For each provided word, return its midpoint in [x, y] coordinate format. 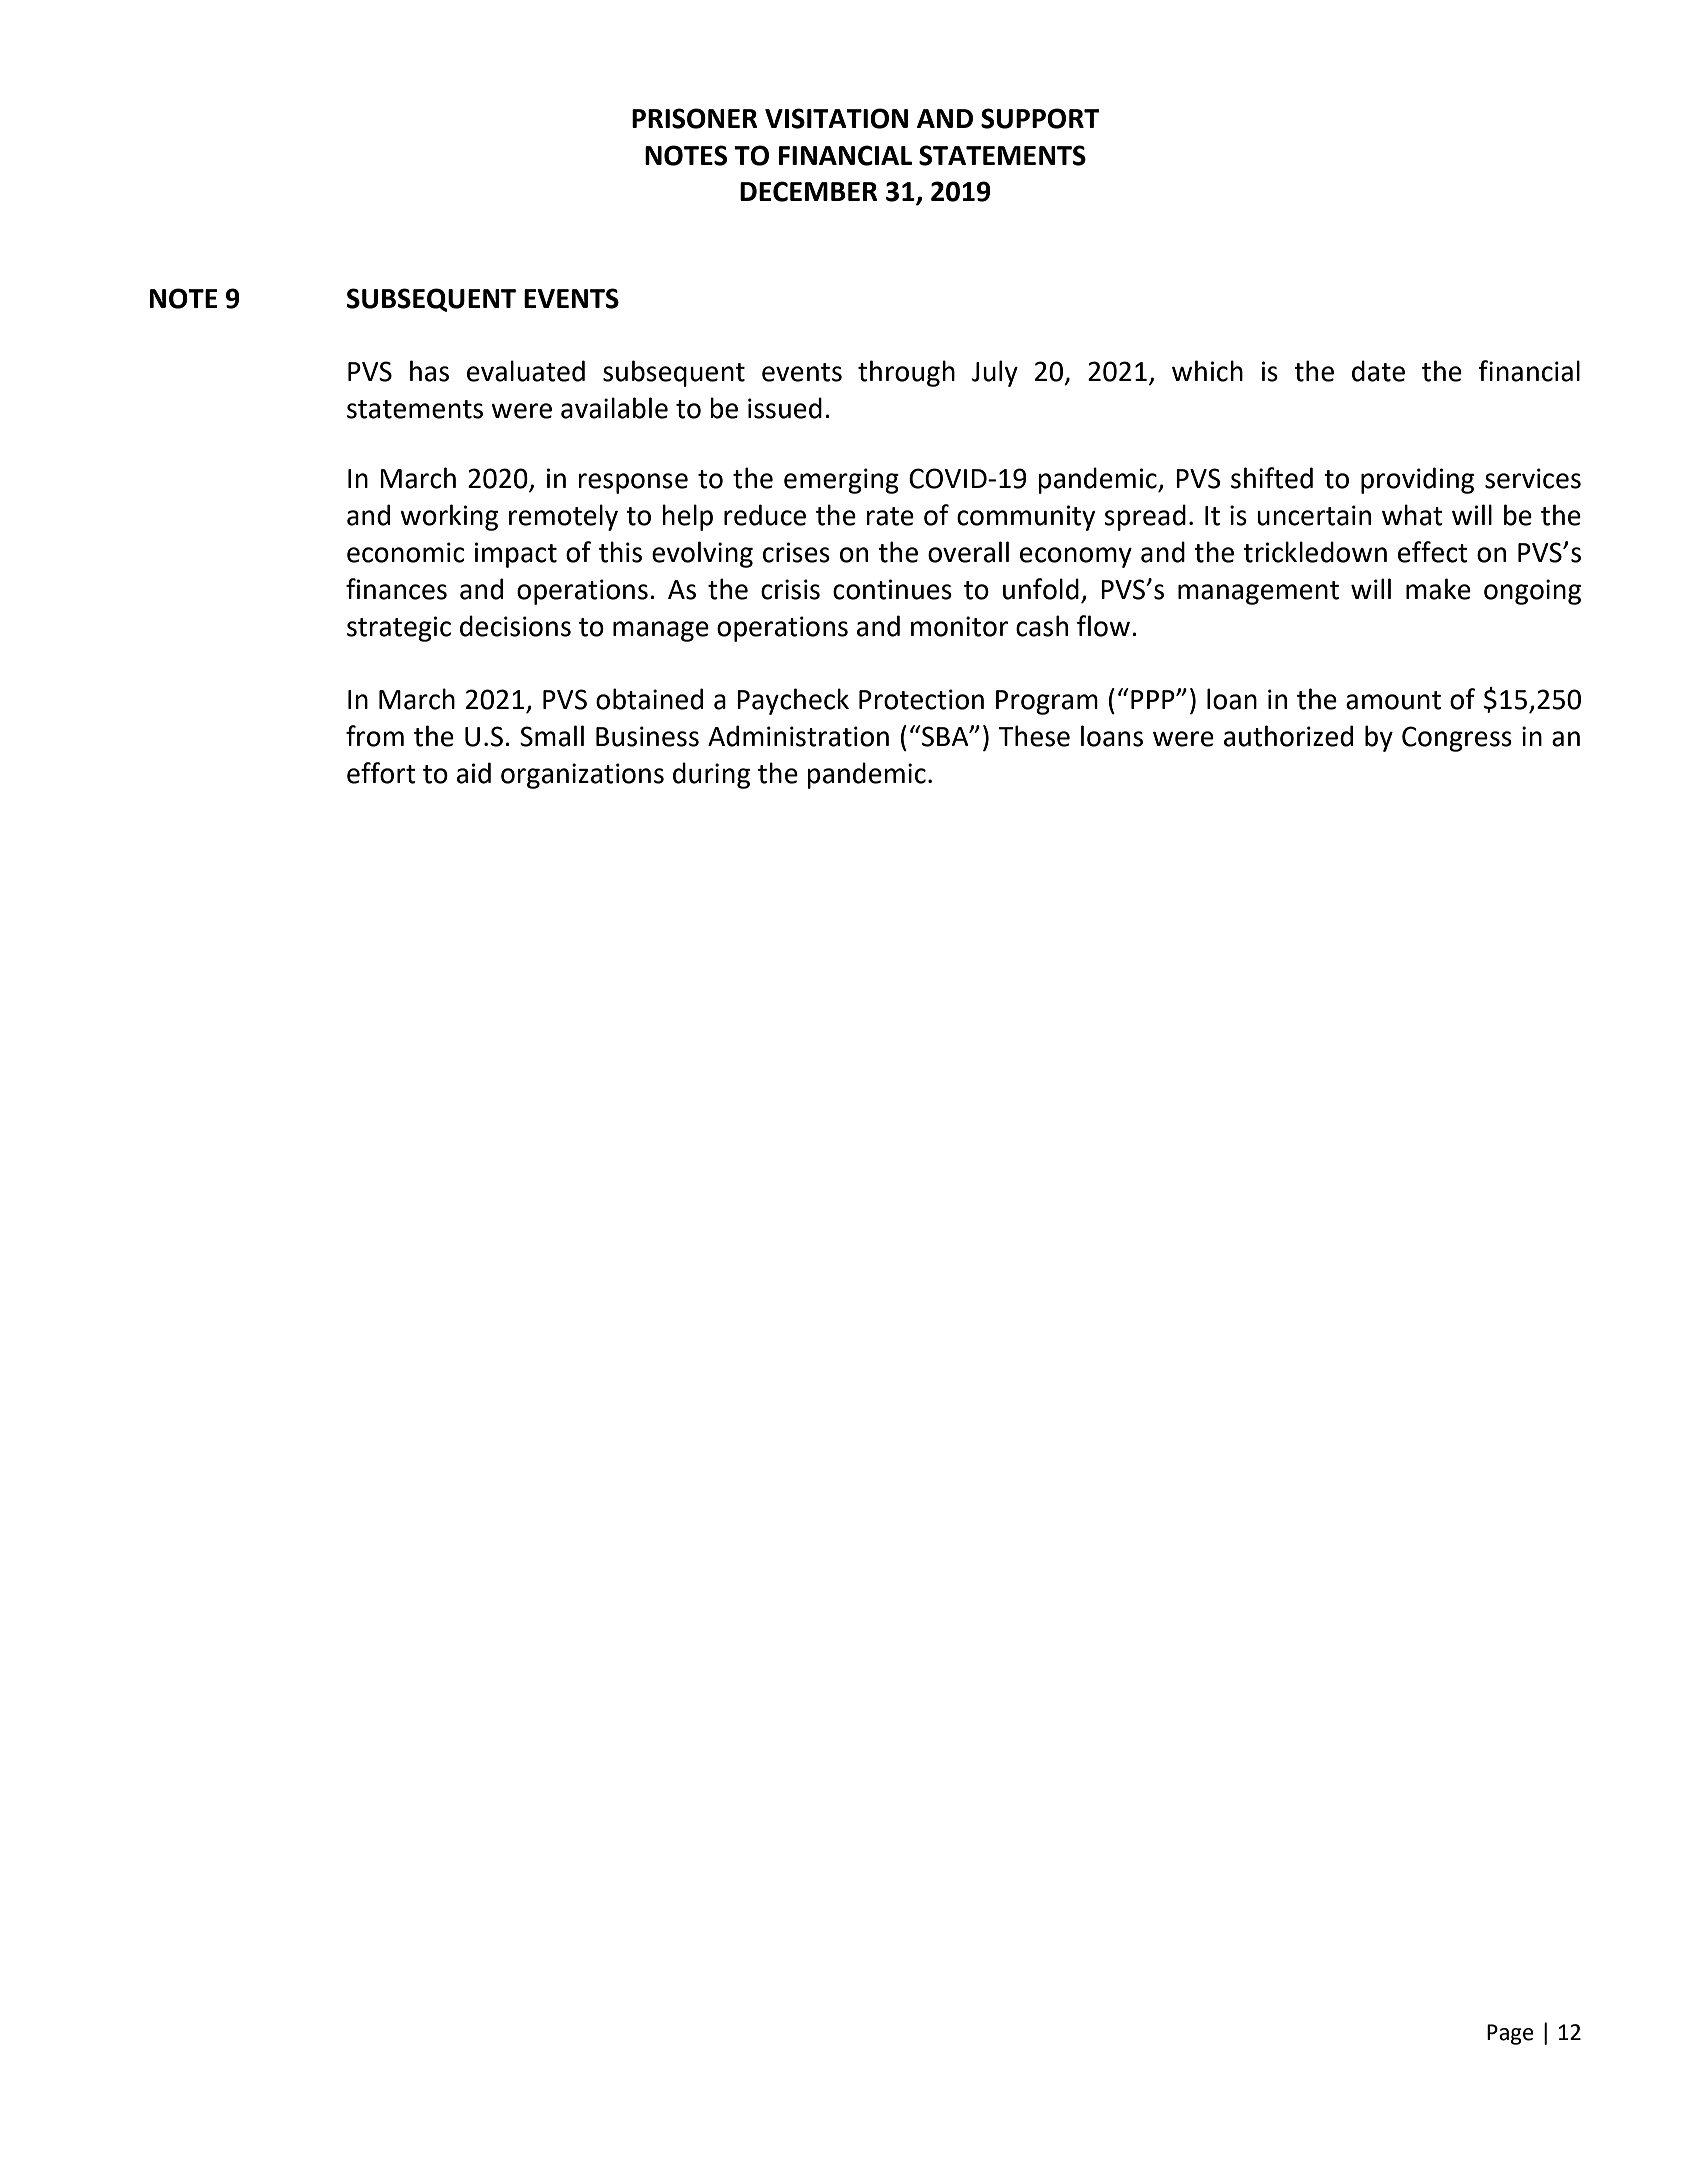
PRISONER [695, 118]
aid [474, 773]
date [1378, 371]
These [1034, 736]
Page [1510, 2034]
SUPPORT [1040, 118]
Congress [1457, 739]
